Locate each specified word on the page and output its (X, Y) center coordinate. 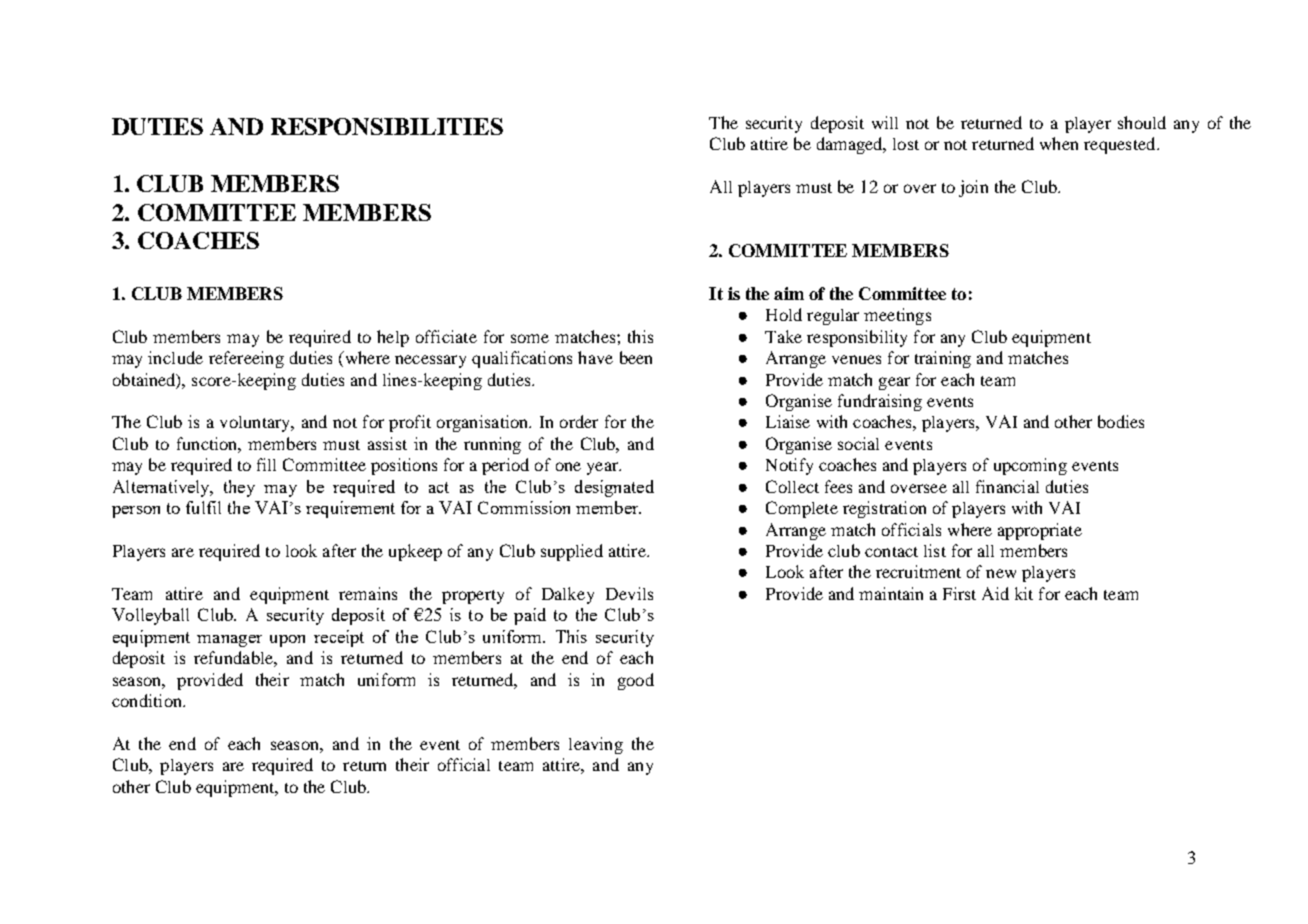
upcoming (1030, 466)
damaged (851, 145)
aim (789, 293)
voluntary (256, 424)
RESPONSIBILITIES (387, 126)
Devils (629, 593)
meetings (897, 316)
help (393, 338)
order (579, 421)
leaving (596, 745)
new (1001, 573)
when (1059, 143)
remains (368, 593)
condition (148, 700)
